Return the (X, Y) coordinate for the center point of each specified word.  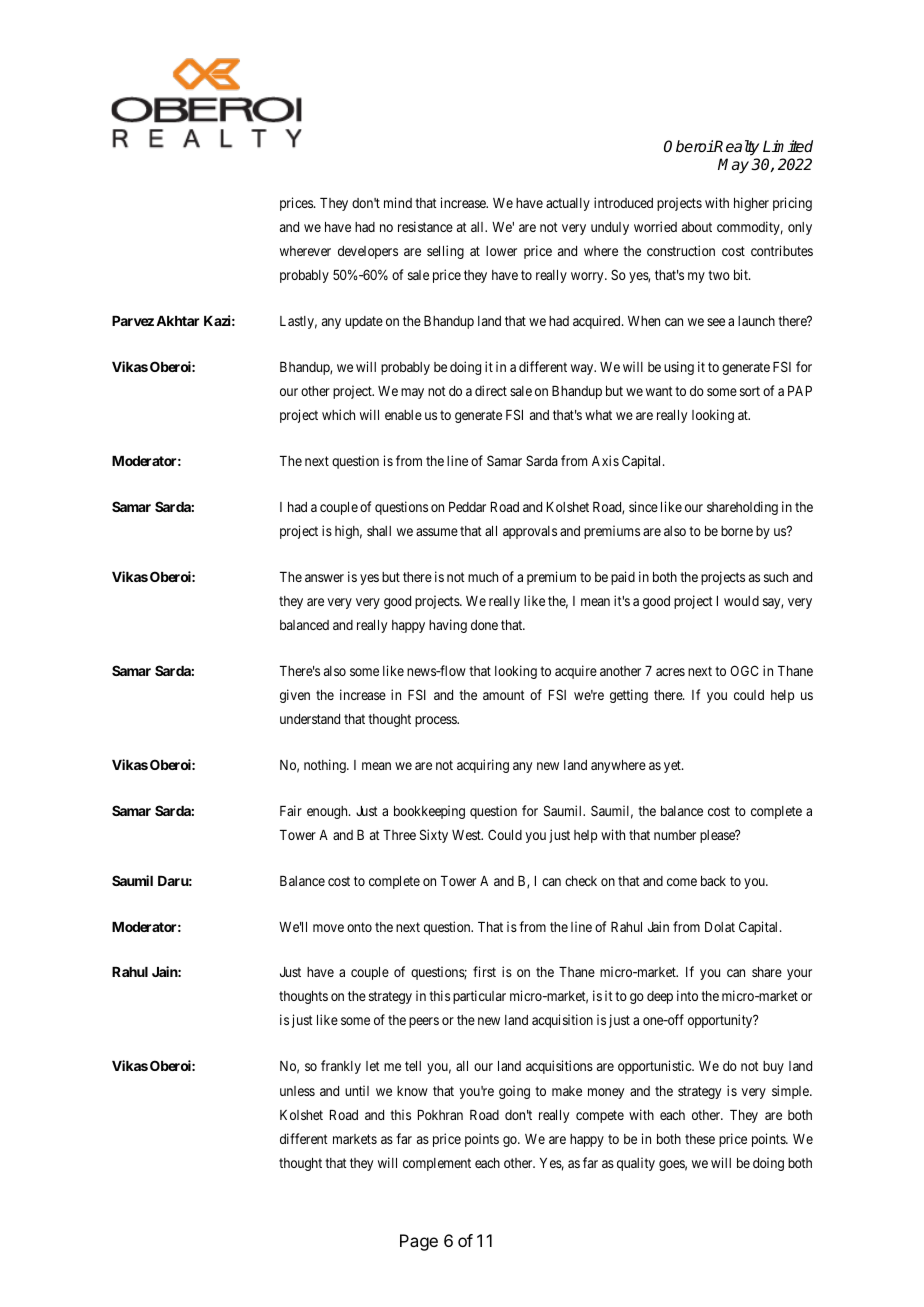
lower (501, 251)
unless (297, 1091)
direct (491, 390)
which (338, 414)
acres (670, 672)
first (484, 971)
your (799, 974)
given (295, 696)
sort (750, 391)
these (700, 1139)
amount (504, 695)
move (328, 928)
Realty (736, 148)
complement (437, 1164)
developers (368, 252)
